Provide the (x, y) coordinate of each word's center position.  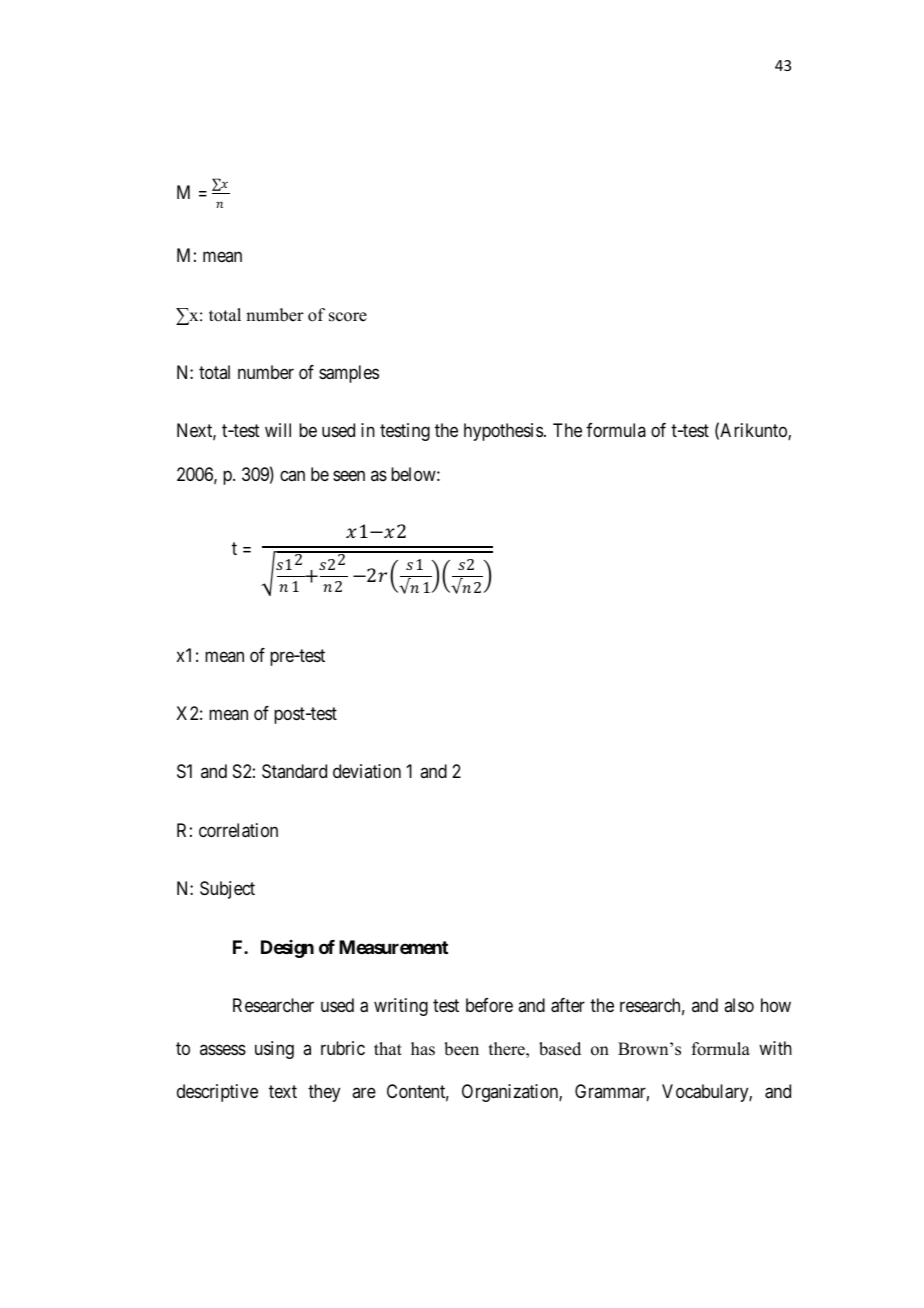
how (776, 1005)
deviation (367, 771)
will (278, 430)
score (348, 317)
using (274, 1050)
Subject (227, 890)
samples (349, 374)
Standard (294, 771)
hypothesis (503, 432)
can (292, 475)
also (739, 1005)
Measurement (393, 947)
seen (349, 475)
